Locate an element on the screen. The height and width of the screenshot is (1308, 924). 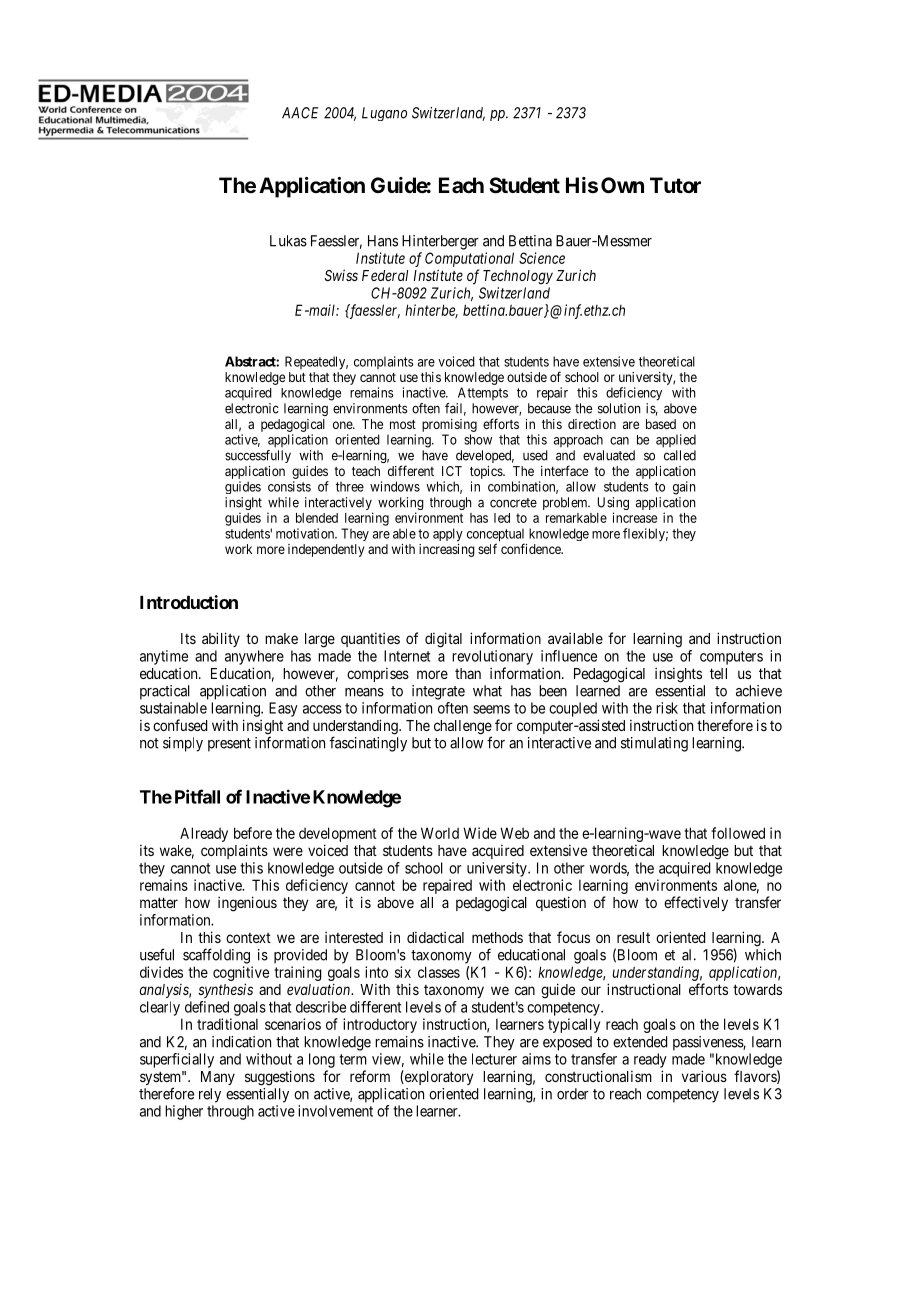
ability is located at coordinates (221, 639).
